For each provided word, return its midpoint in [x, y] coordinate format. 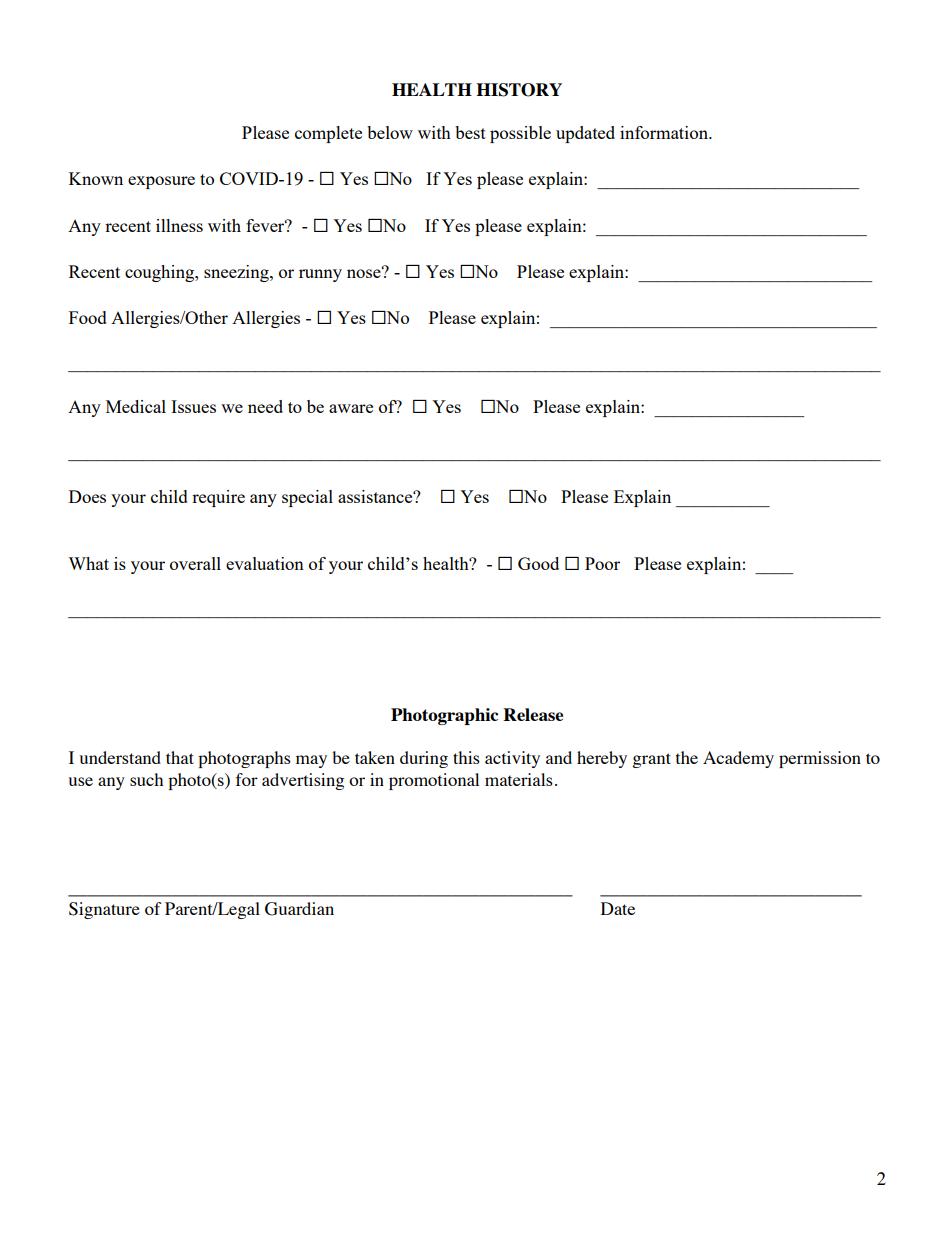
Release [533, 714]
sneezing [237, 273]
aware [351, 408]
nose [365, 272]
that [180, 757]
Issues [193, 406]
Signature [104, 910]
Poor [602, 563]
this [466, 757]
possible [520, 134]
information [665, 132]
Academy [738, 759]
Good [538, 563]
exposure [161, 182]
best [470, 132]
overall [195, 563]
